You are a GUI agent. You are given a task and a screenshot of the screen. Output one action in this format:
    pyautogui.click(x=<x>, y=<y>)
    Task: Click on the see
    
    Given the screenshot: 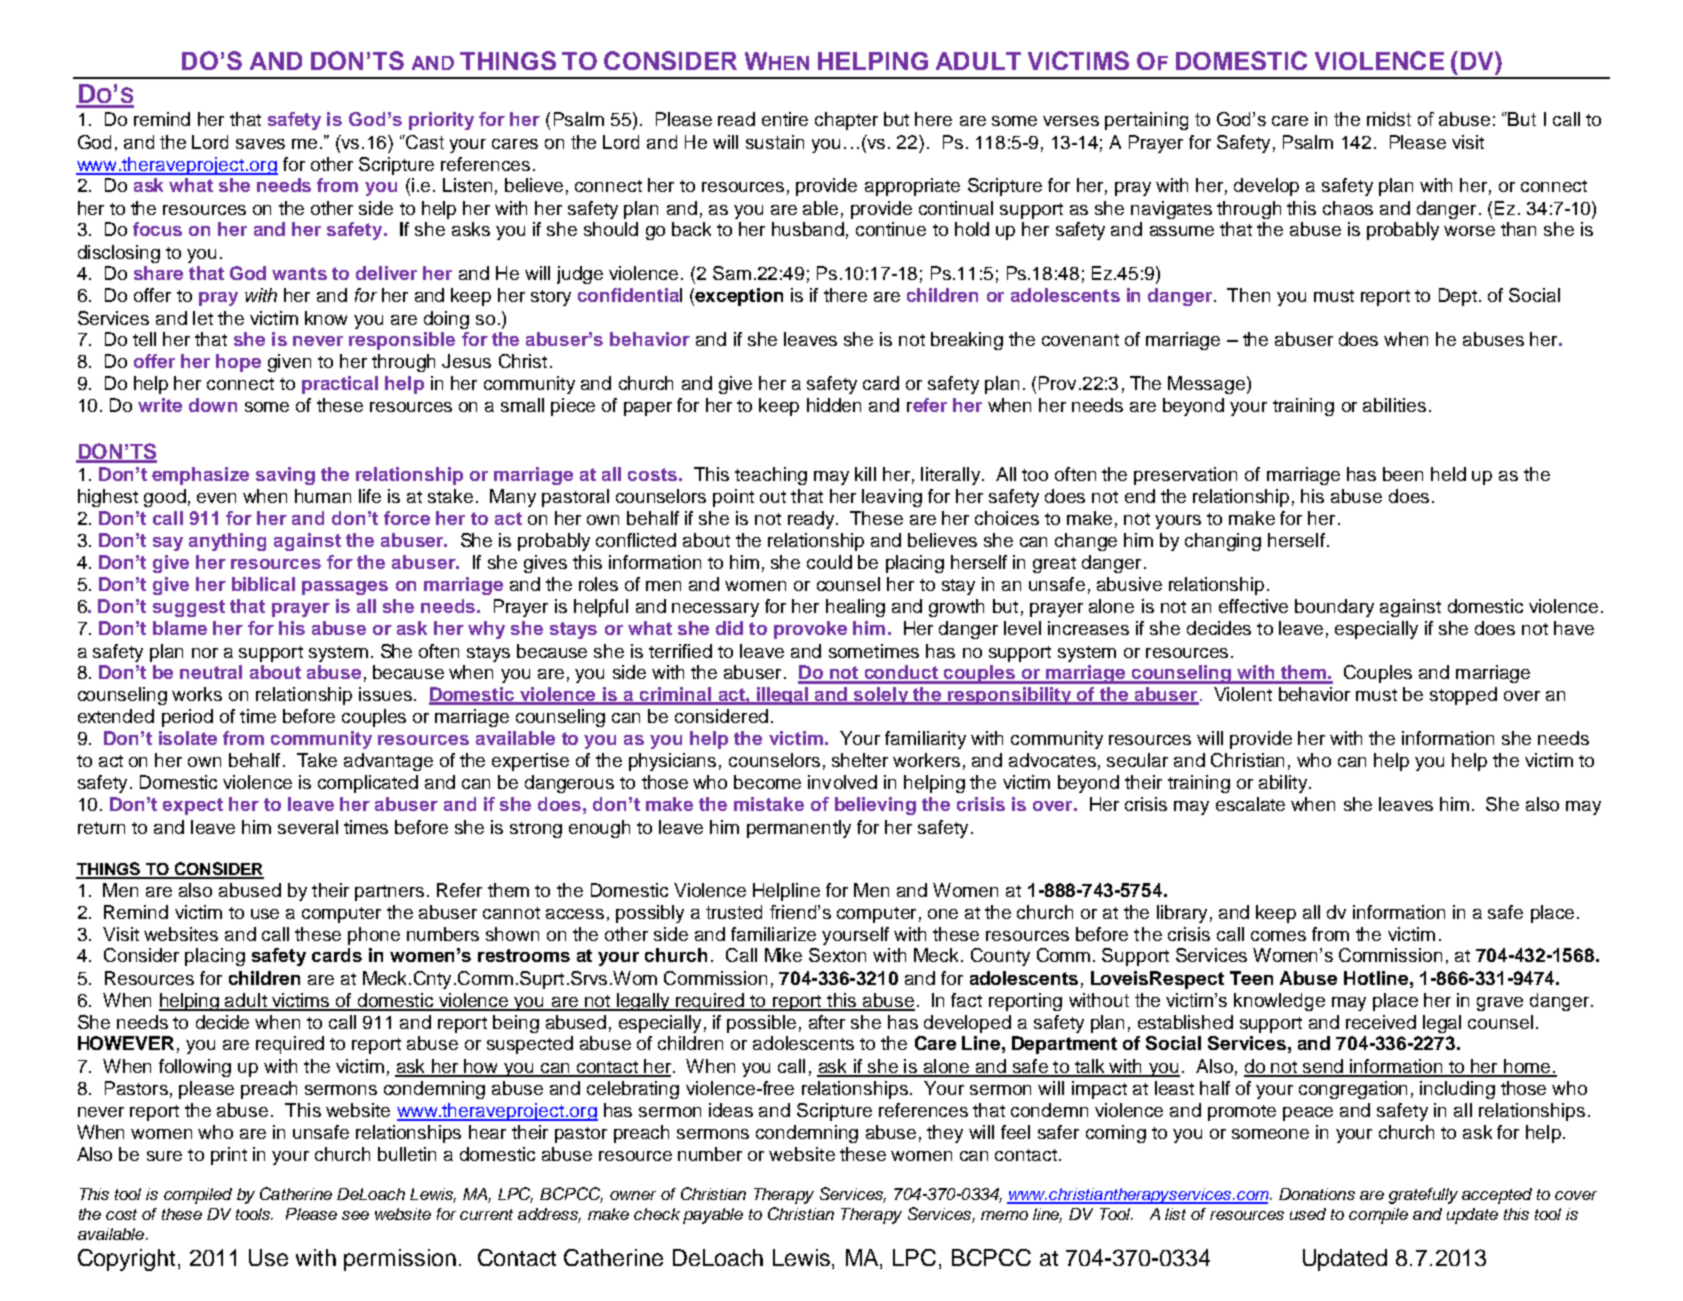 What is the action you would take?
    pyautogui.click(x=355, y=1215)
